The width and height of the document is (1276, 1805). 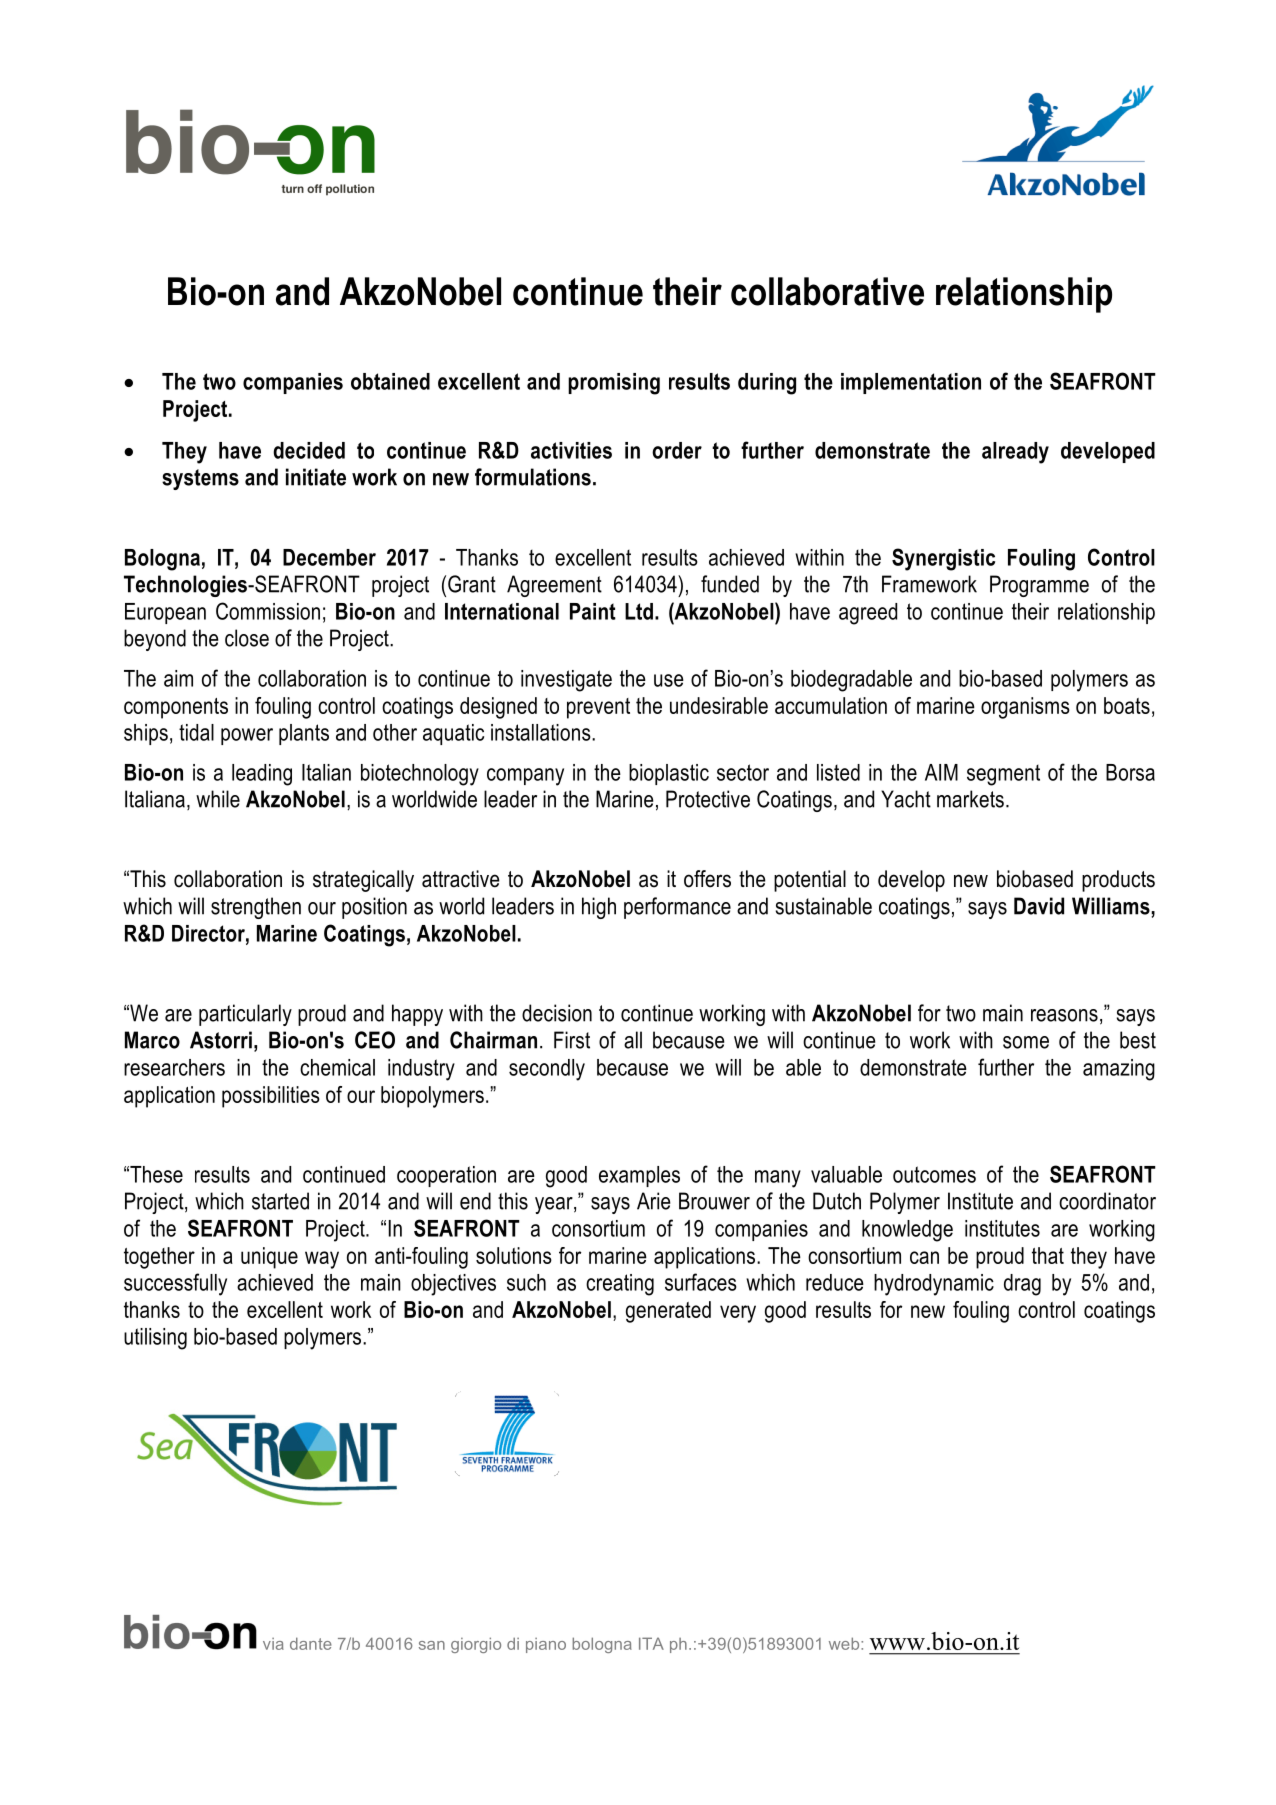 What do you see at coordinates (1003, 775) in the document?
I see `segment` at bounding box center [1003, 775].
